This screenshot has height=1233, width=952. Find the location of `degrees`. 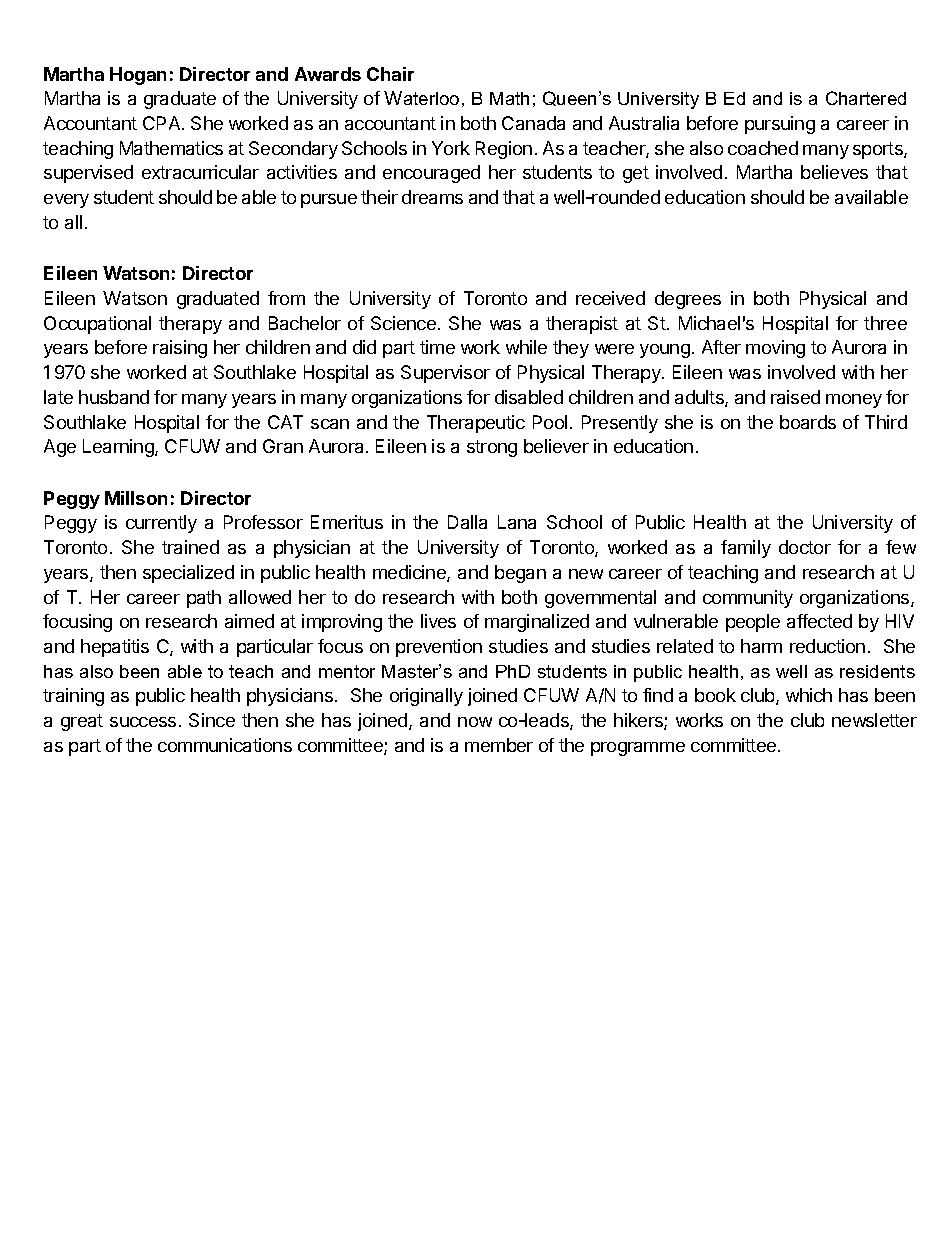

degrees is located at coordinates (688, 300).
